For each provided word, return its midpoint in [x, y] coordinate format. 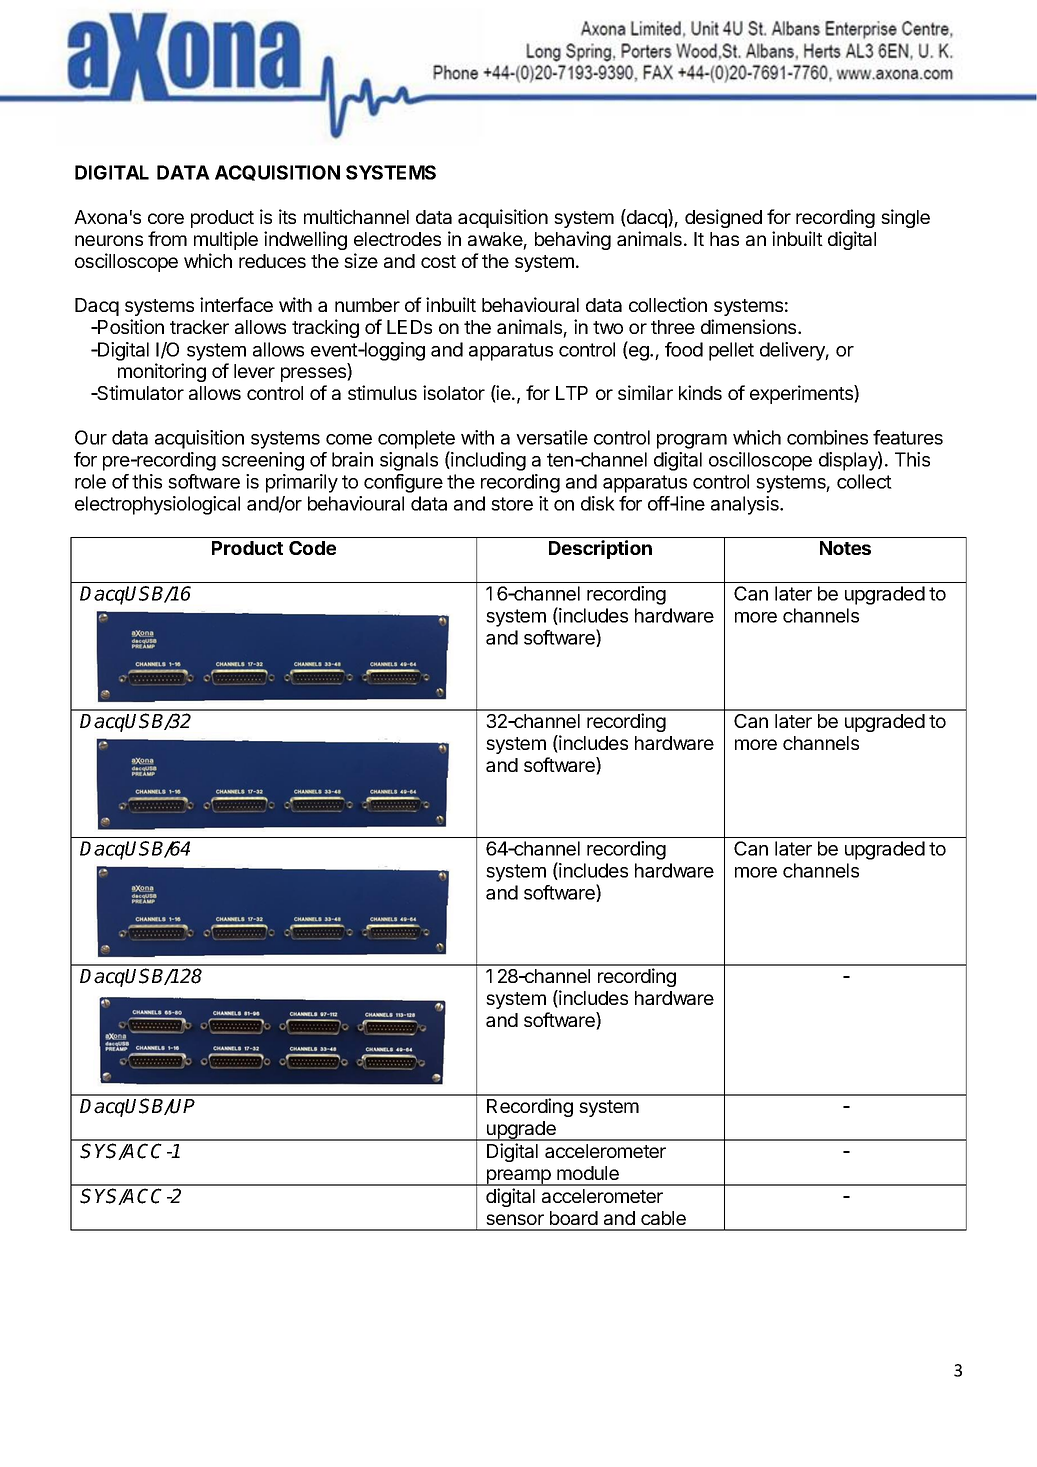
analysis [746, 505]
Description [600, 549]
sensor [515, 1219]
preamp [519, 1177]
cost [438, 261]
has [724, 239]
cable [663, 1218]
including [487, 461]
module [588, 1173]
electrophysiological [157, 505]
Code [312, 548]
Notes [845, 548]
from [167, 238]
